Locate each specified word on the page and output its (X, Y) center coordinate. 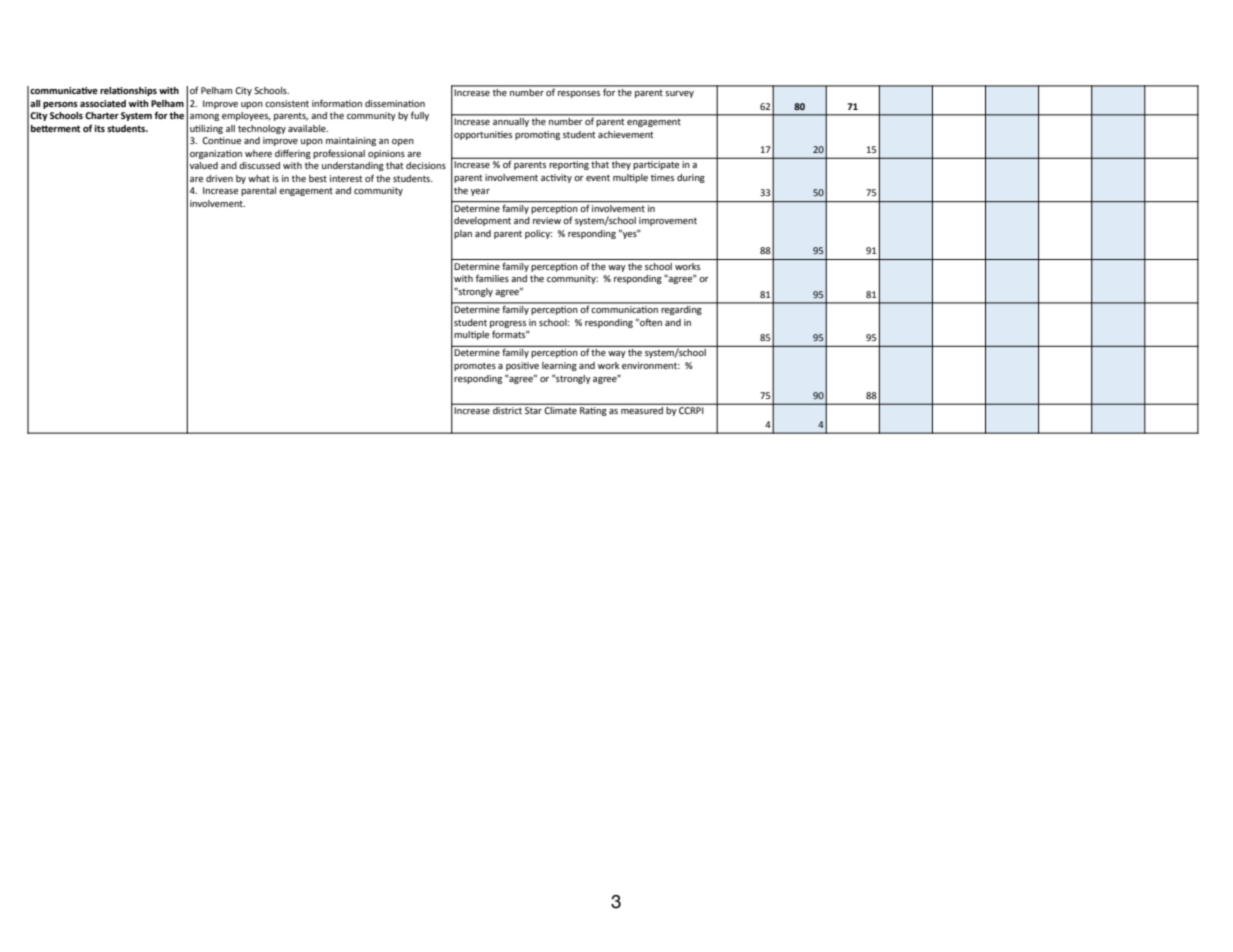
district (507, 410)
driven (219, 178)
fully (420, 116)
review (547, 220)
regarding (681, 309)
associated (103, 103)
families (492, 278)
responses (579, 94)
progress (508, 324)
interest (346, 178)
